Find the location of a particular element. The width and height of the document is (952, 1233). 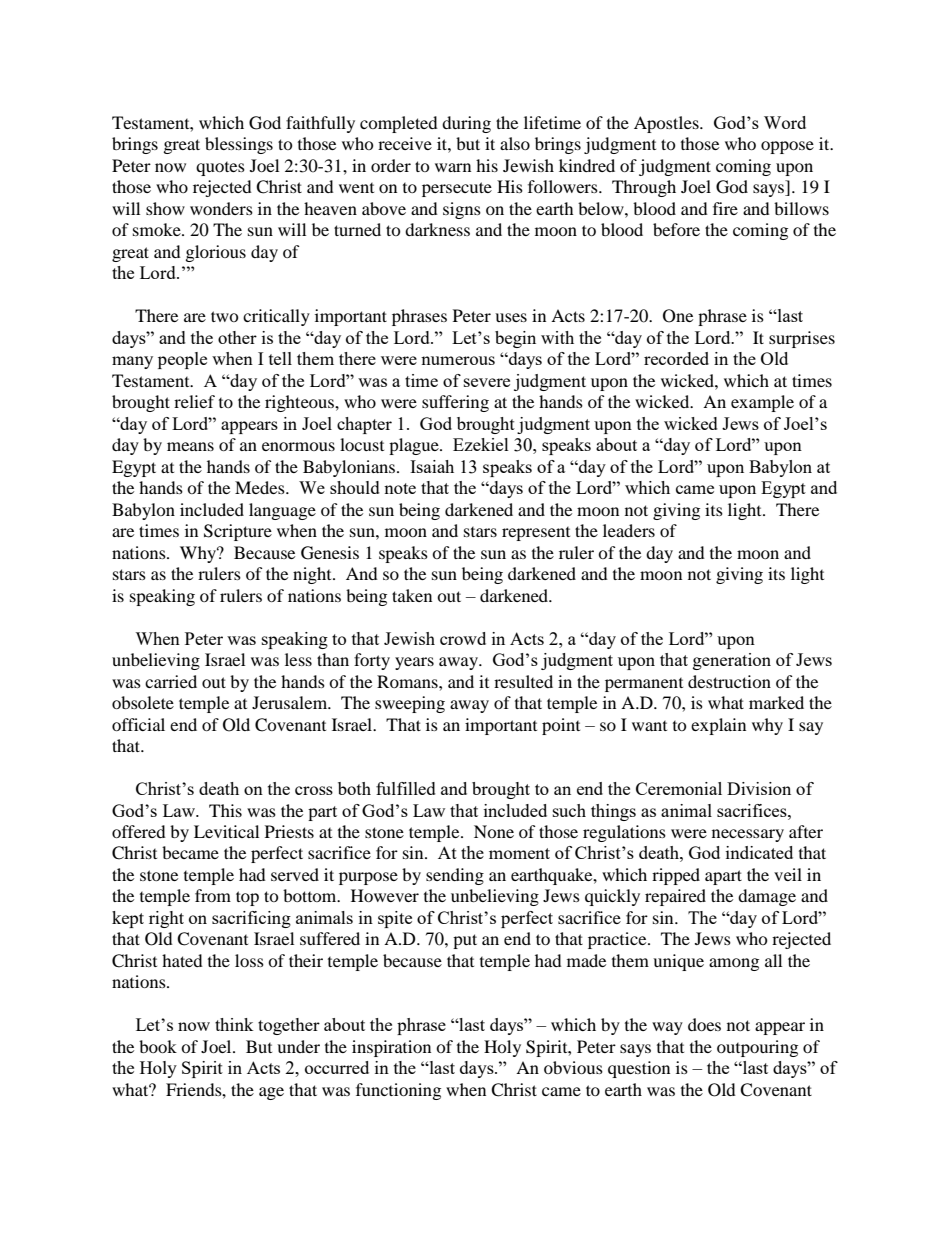

oppose is located at coordinates (787, 147).
